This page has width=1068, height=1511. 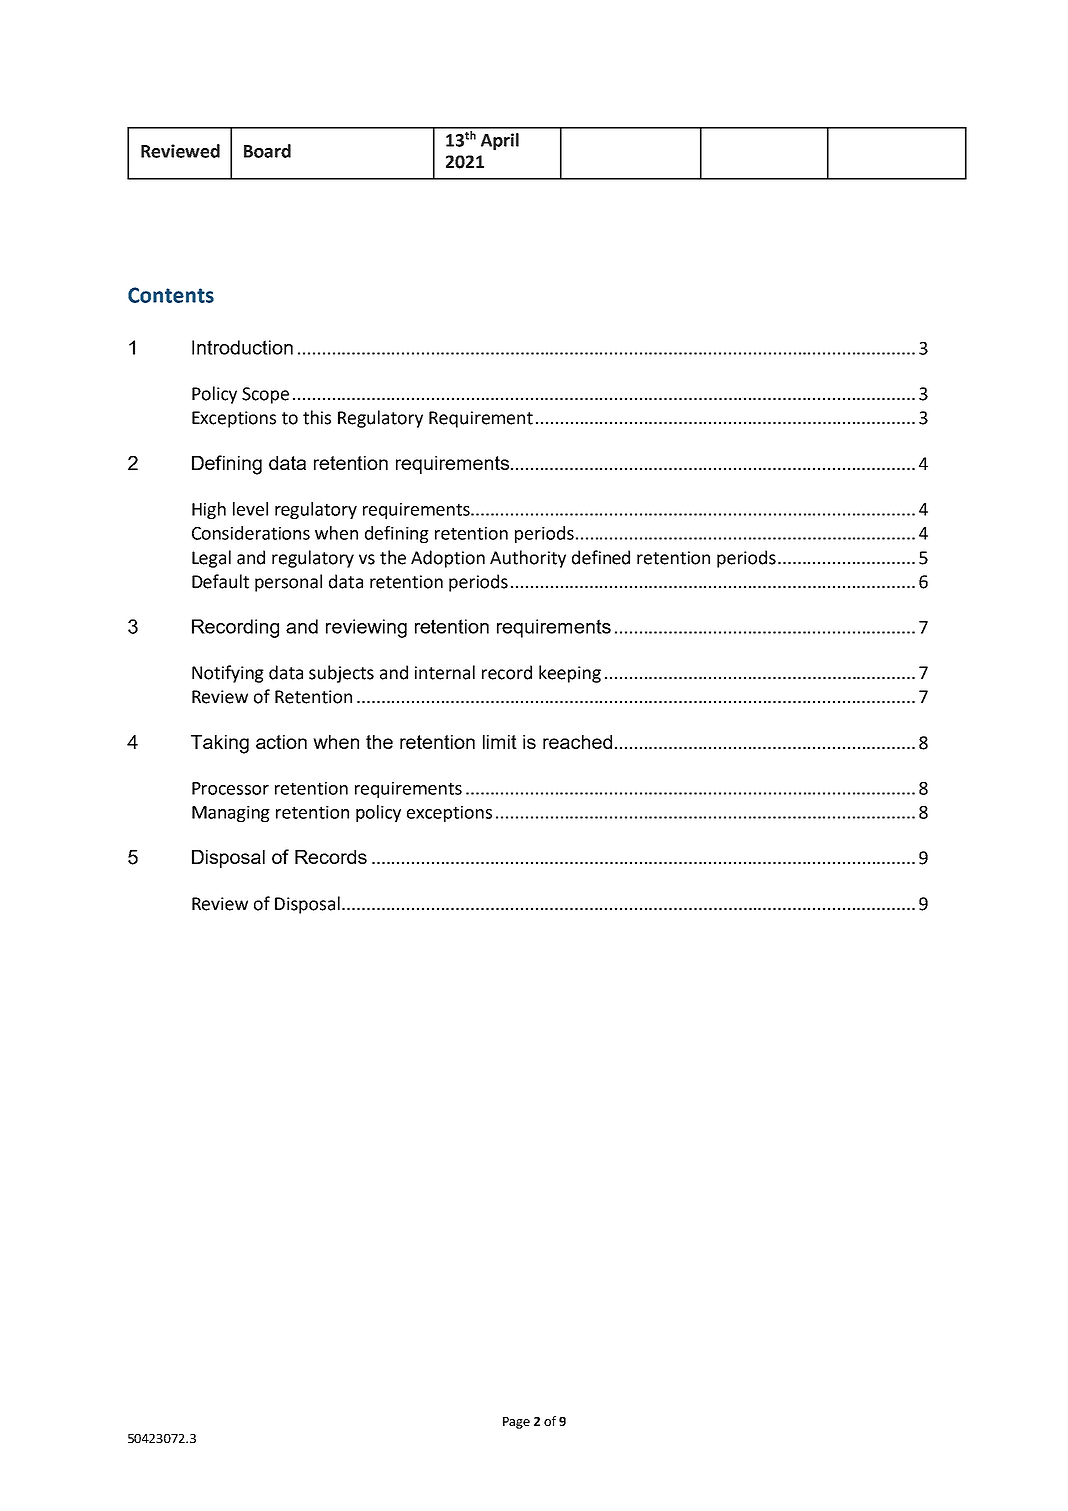 I want to click on April, so click(x=500, y=141).
